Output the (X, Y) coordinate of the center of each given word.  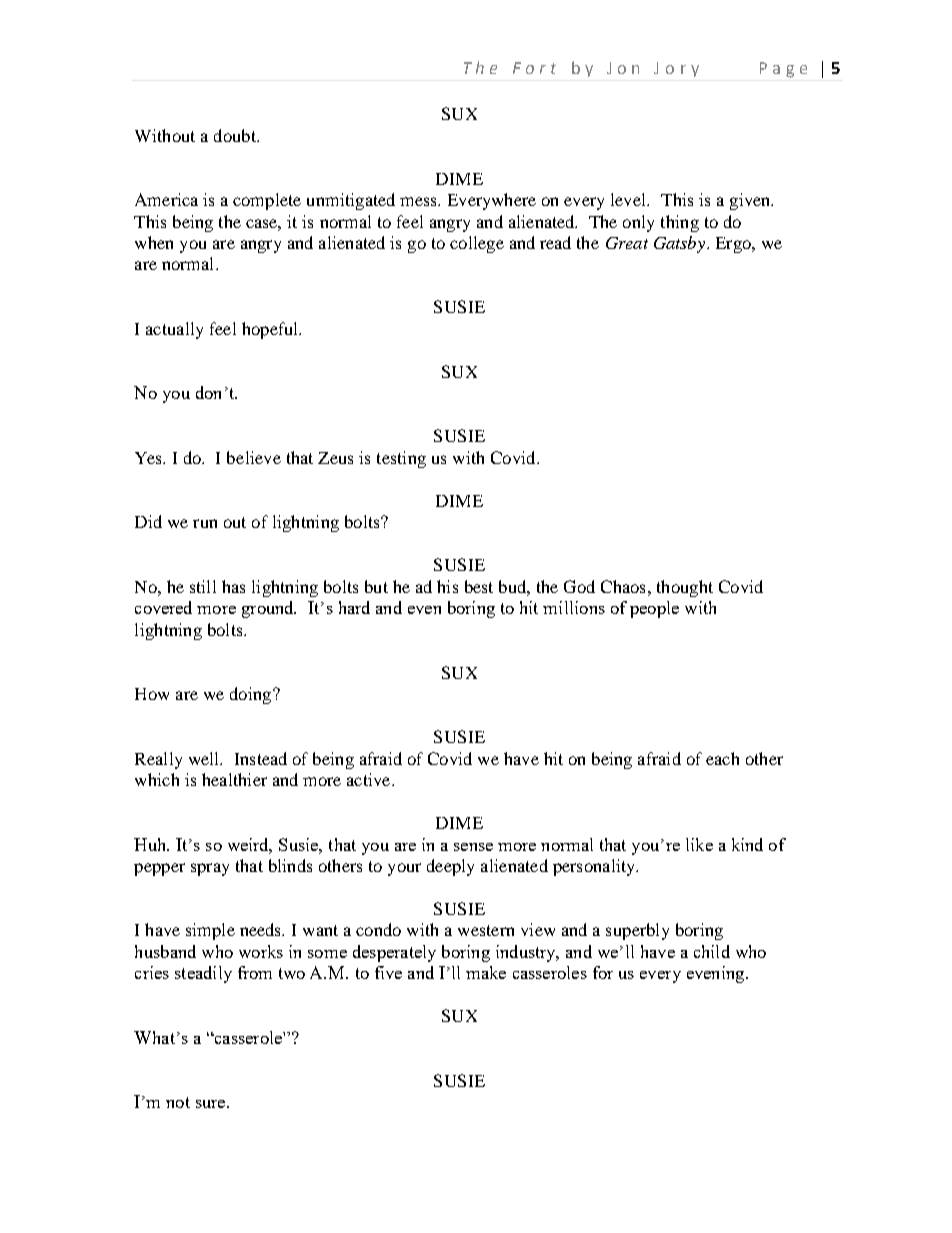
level (630, 199)
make (486, 972)
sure (212, 1104)
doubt (236, 135)
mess (419, 201)
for (603, 972)
